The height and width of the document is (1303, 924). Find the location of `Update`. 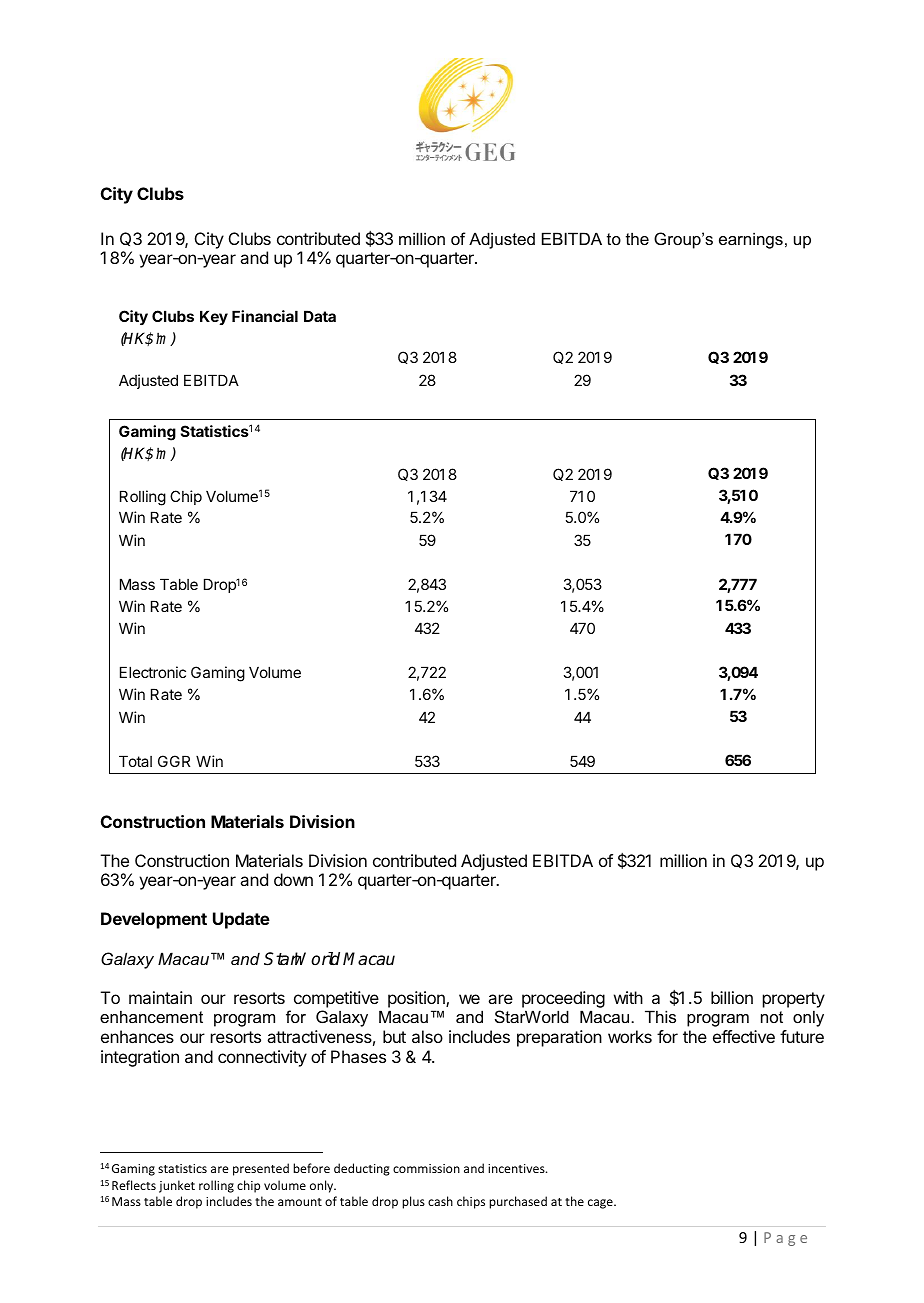

Update is located at coordinates (241, 920).
